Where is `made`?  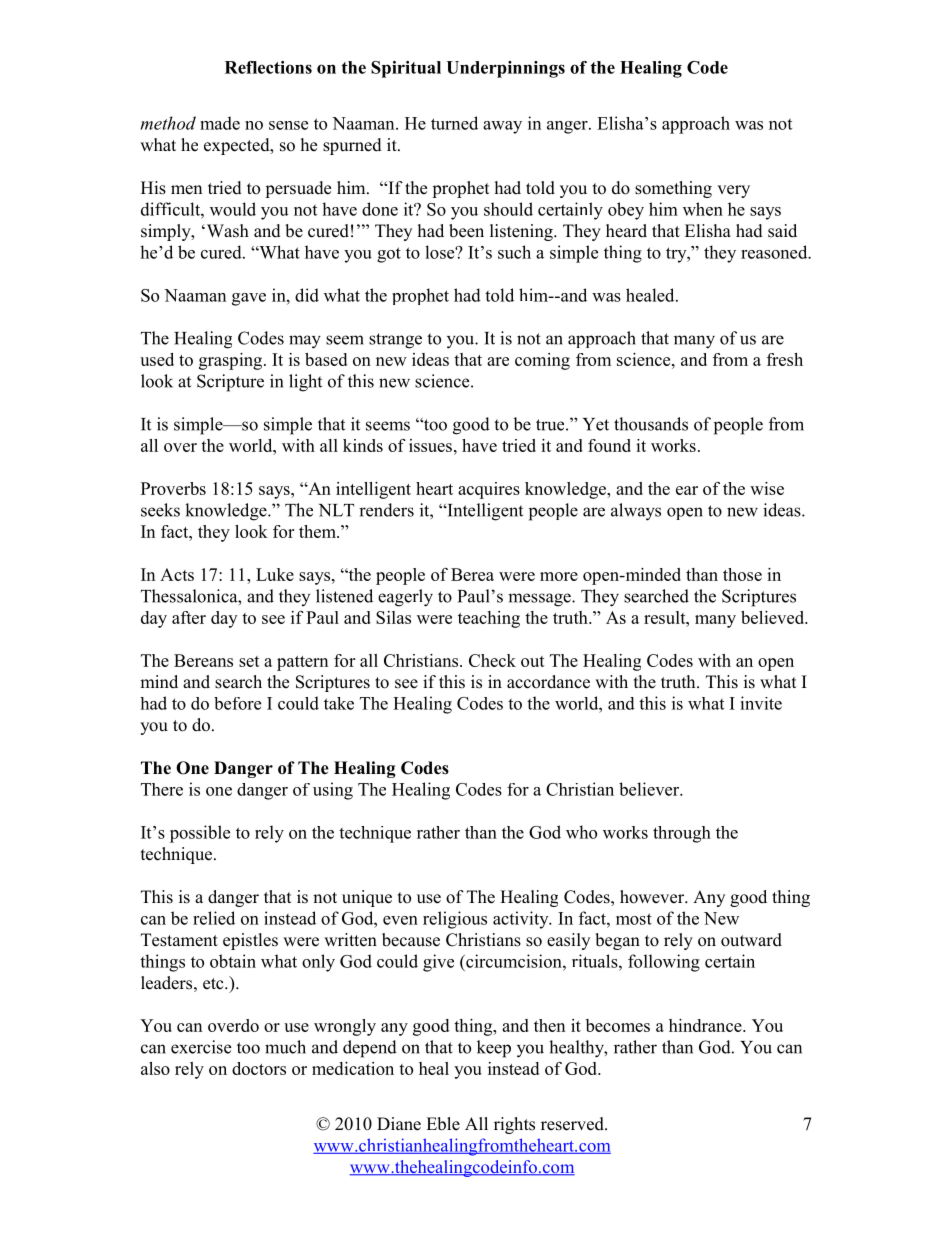
made is located at coordinates (220, 123).
